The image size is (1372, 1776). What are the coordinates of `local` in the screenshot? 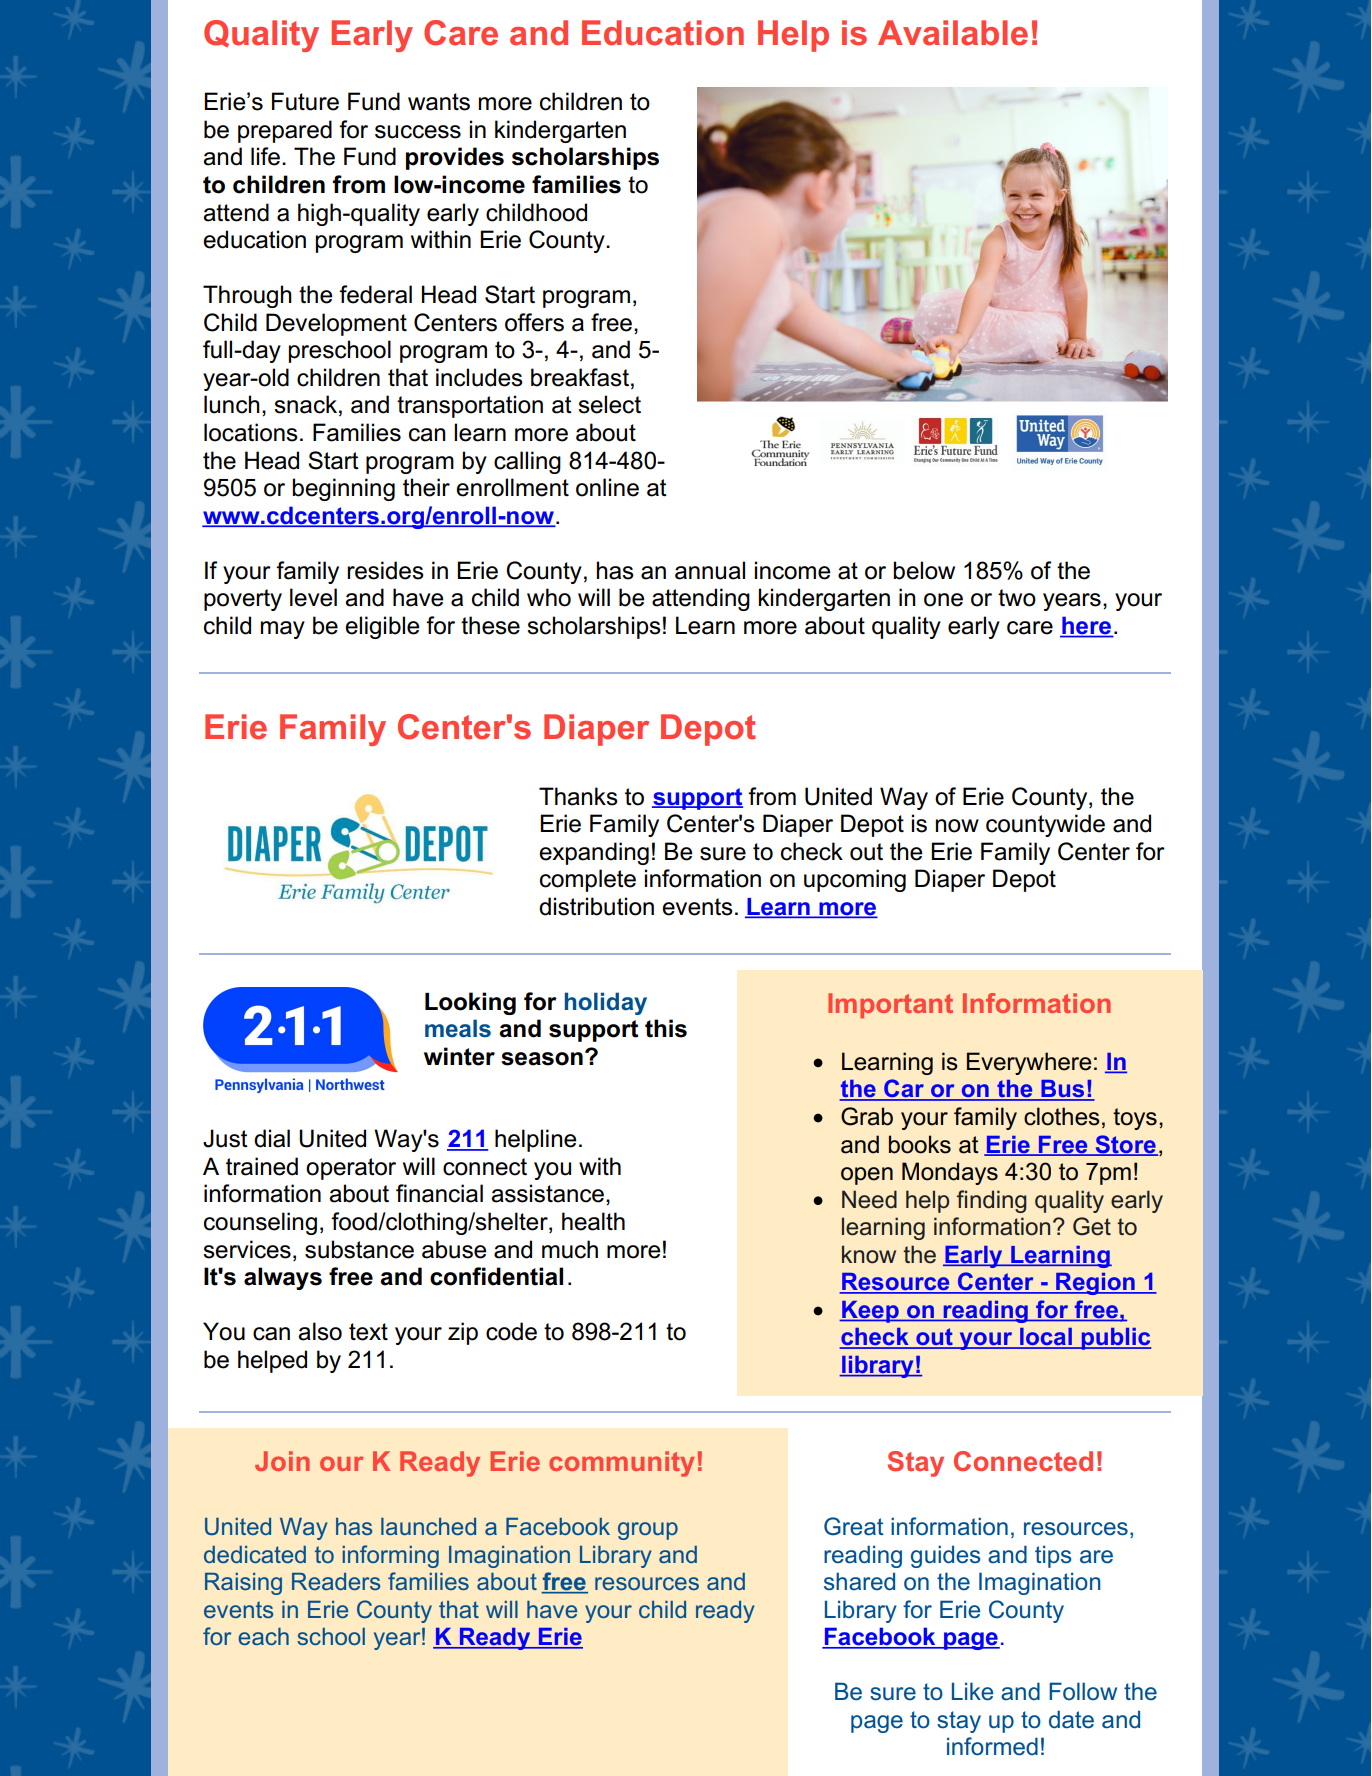 It's located at (1046, 1338).
